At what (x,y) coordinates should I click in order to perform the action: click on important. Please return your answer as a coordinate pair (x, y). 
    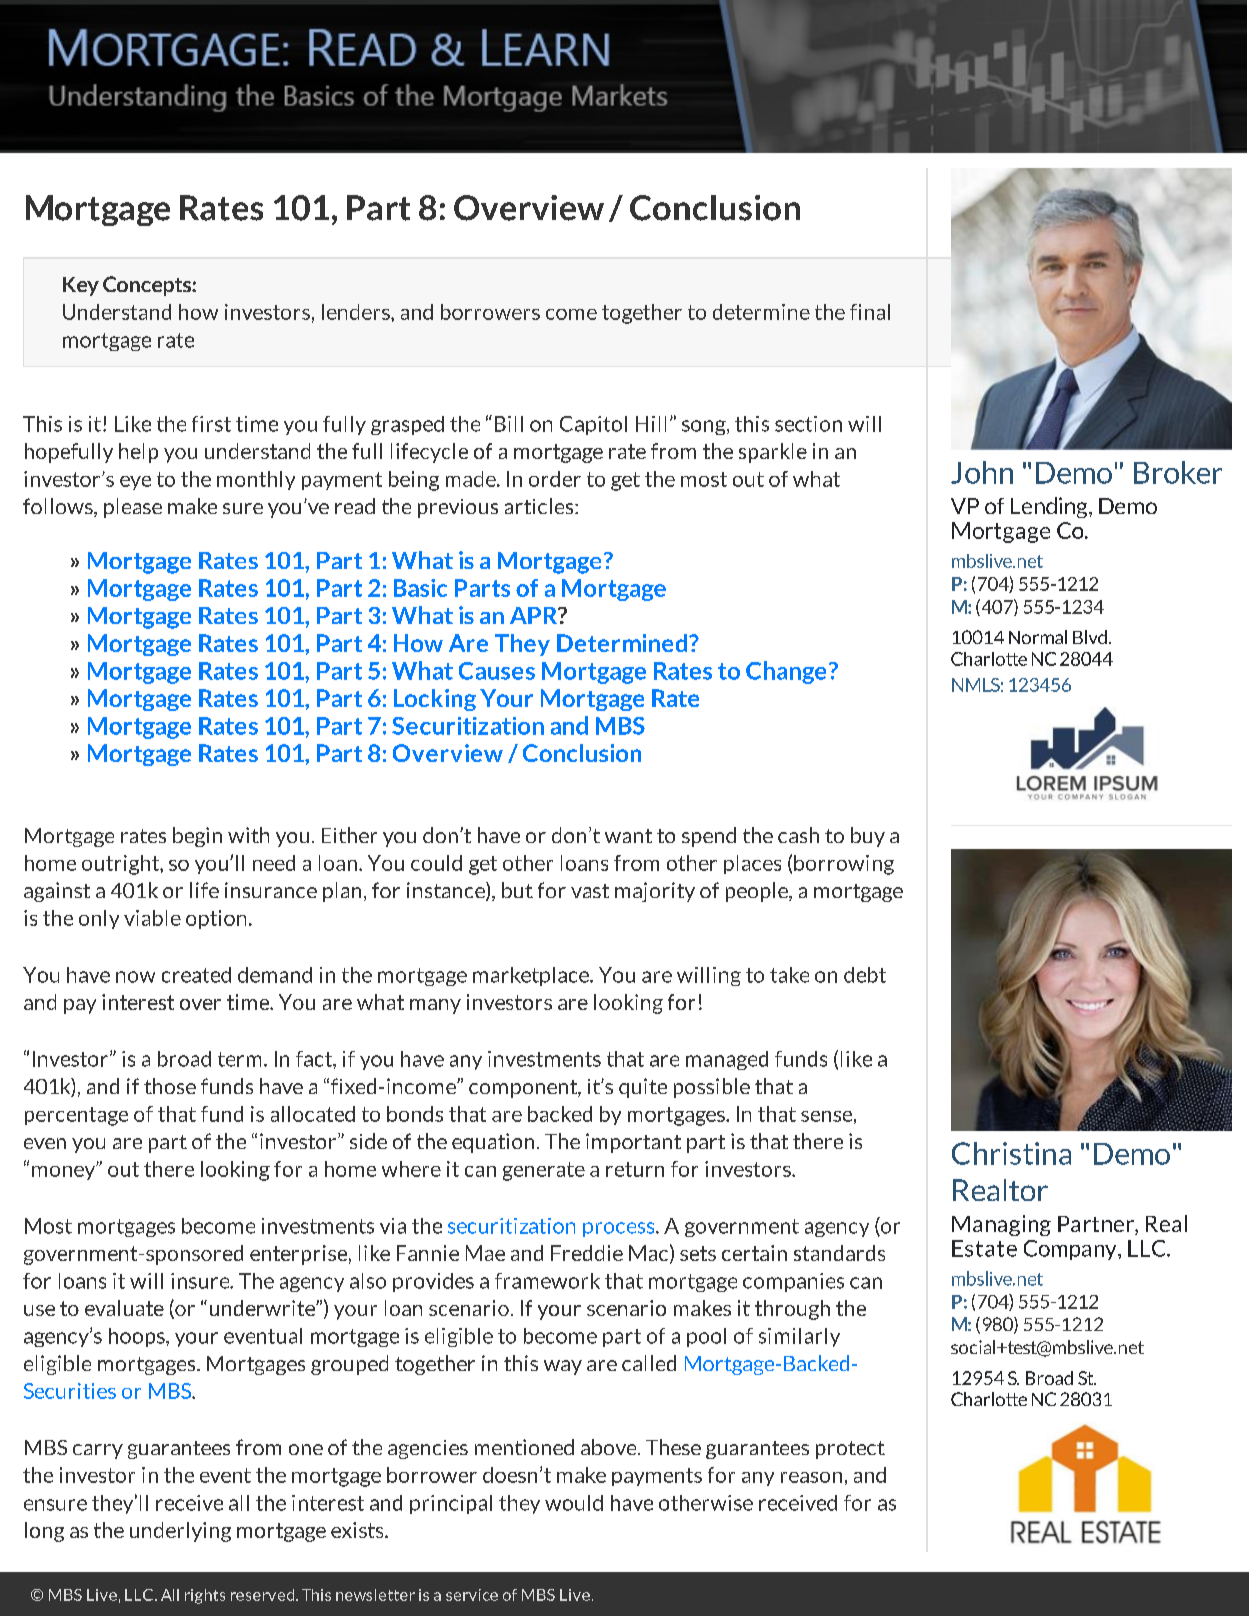
    Looking at the image, I should click on (633, 1143).
